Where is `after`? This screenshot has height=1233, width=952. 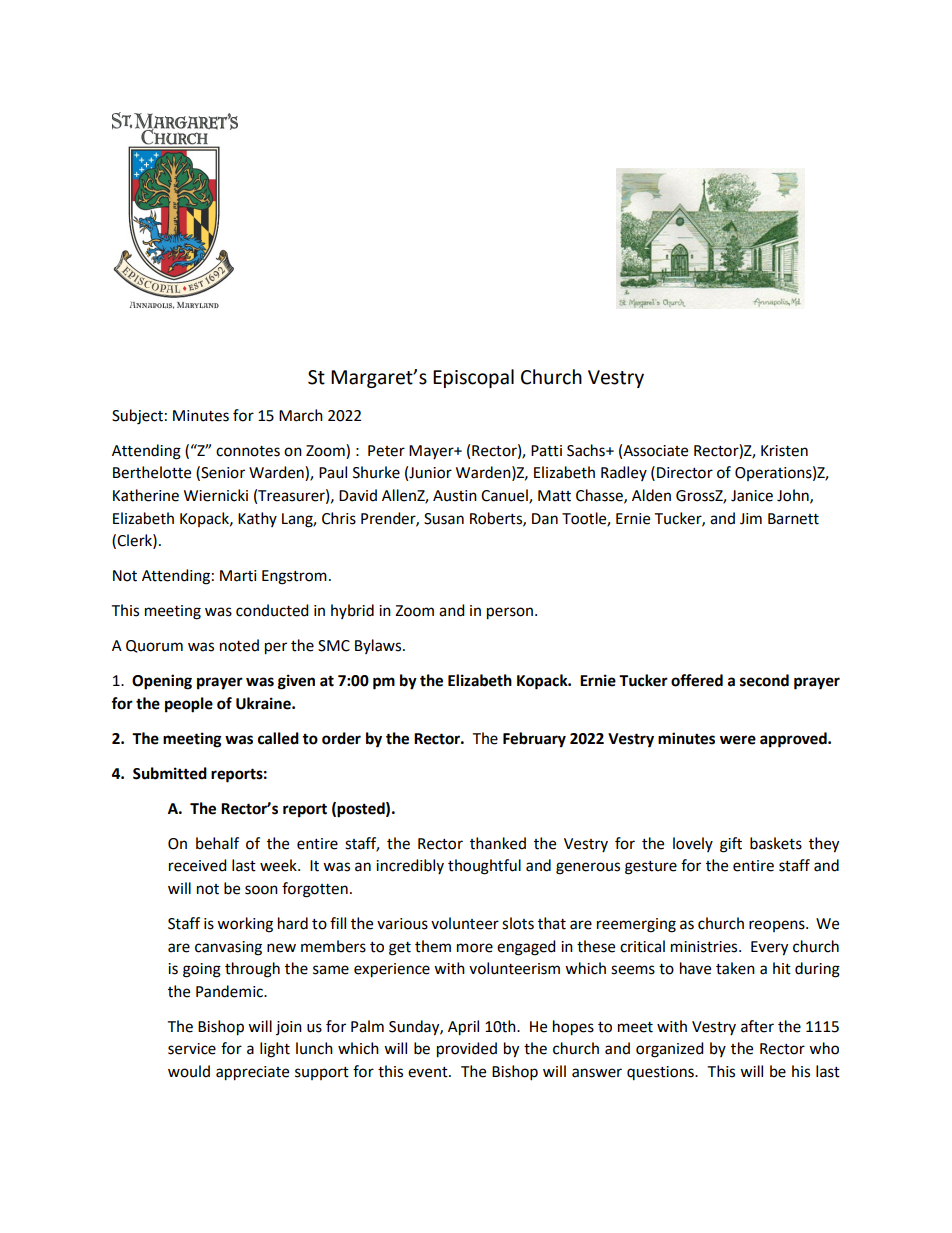
after is located at coordinates (757, 1026).
